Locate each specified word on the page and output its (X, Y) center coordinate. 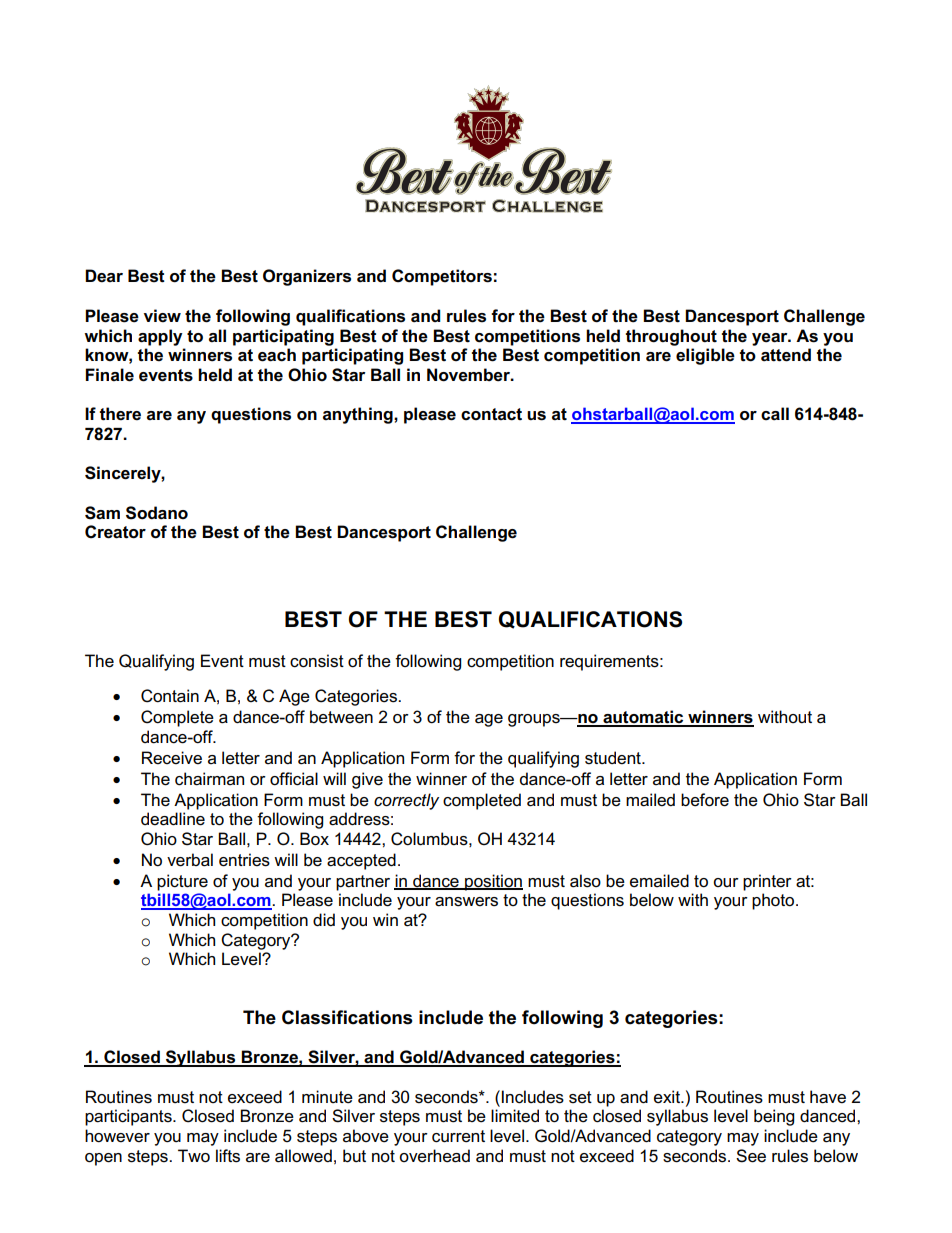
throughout (671, 337)
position (493, 882)
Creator (115, 532)
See (751, 1156)
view (162, 316)
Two (194, 1156)
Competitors (442, 277)
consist (317, 661)
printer (767, 882)
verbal (190, 860)
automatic (643, 718)
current (458, 1136)
